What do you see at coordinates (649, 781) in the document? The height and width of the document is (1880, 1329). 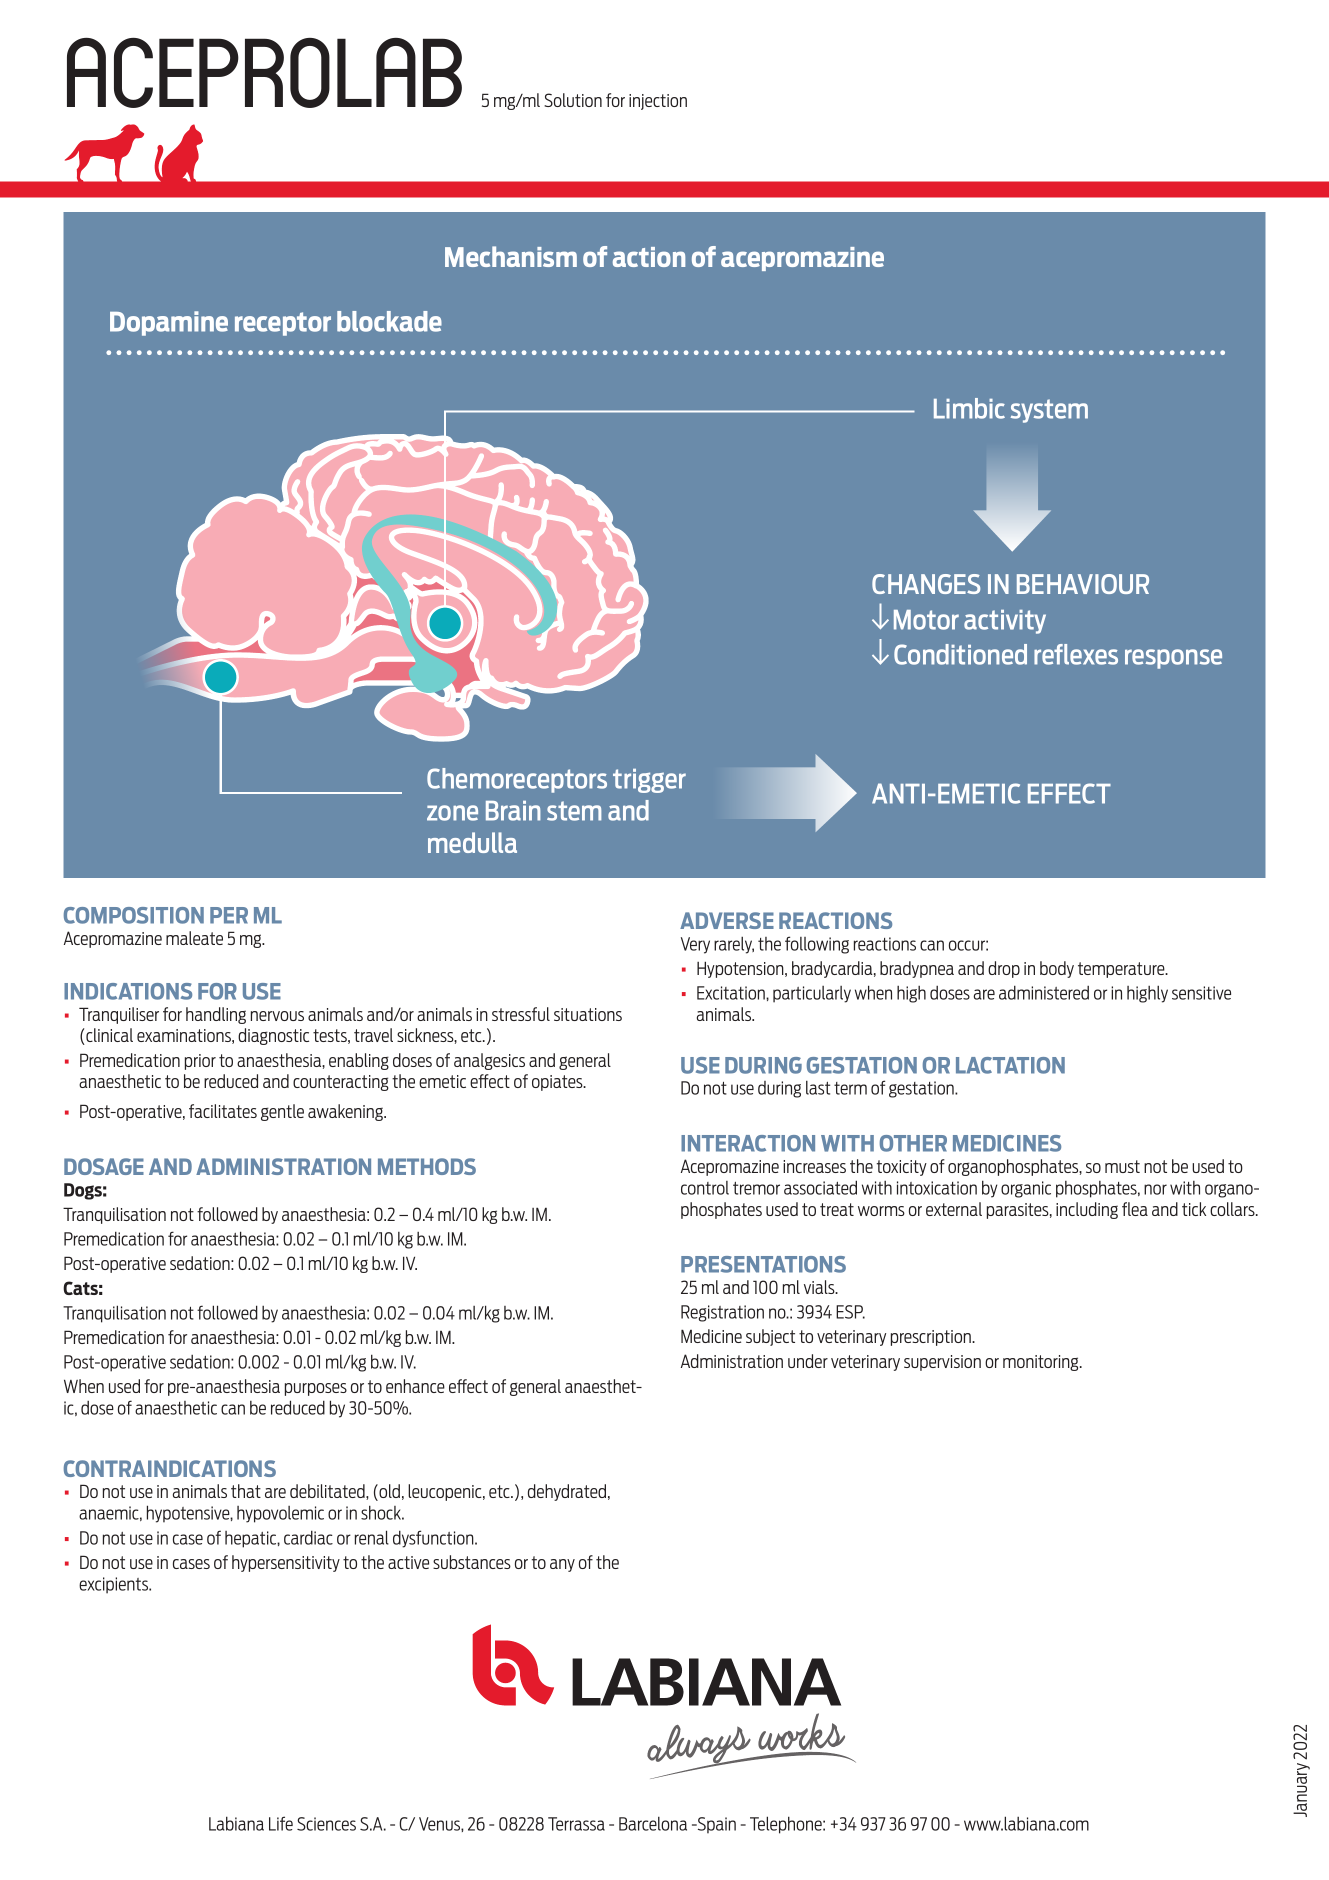 I see `trigger` at bounding box center [649, 781].
